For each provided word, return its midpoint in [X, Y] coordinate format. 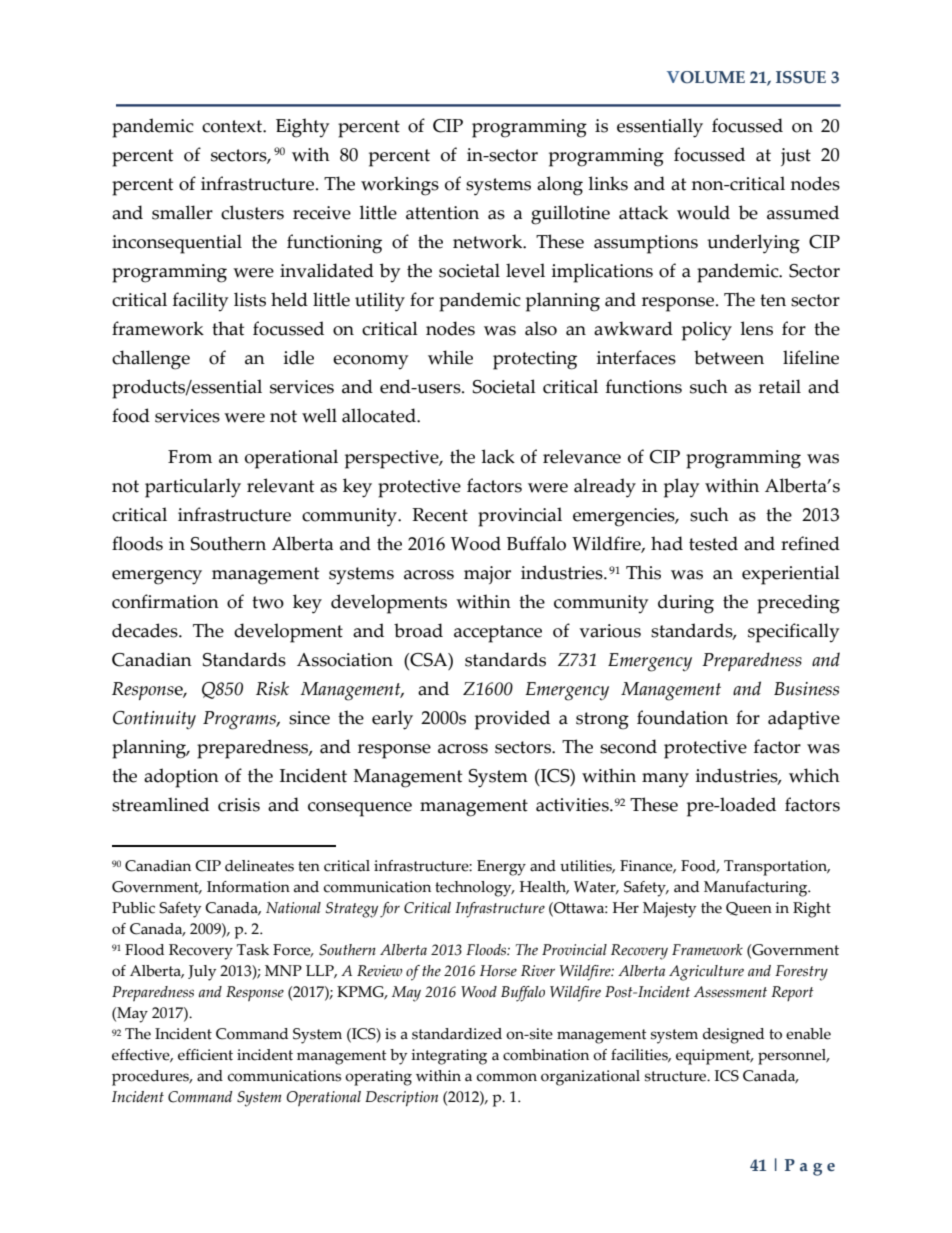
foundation [682, 717]
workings [400, 186]
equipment [714, 1057]
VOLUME [706, 77]
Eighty [302, 128]
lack [498, 456]
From [190, 457]
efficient [205, 1055]
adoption [181, 778]
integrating [449, 1057]
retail [780, 386]
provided [512, 720]
